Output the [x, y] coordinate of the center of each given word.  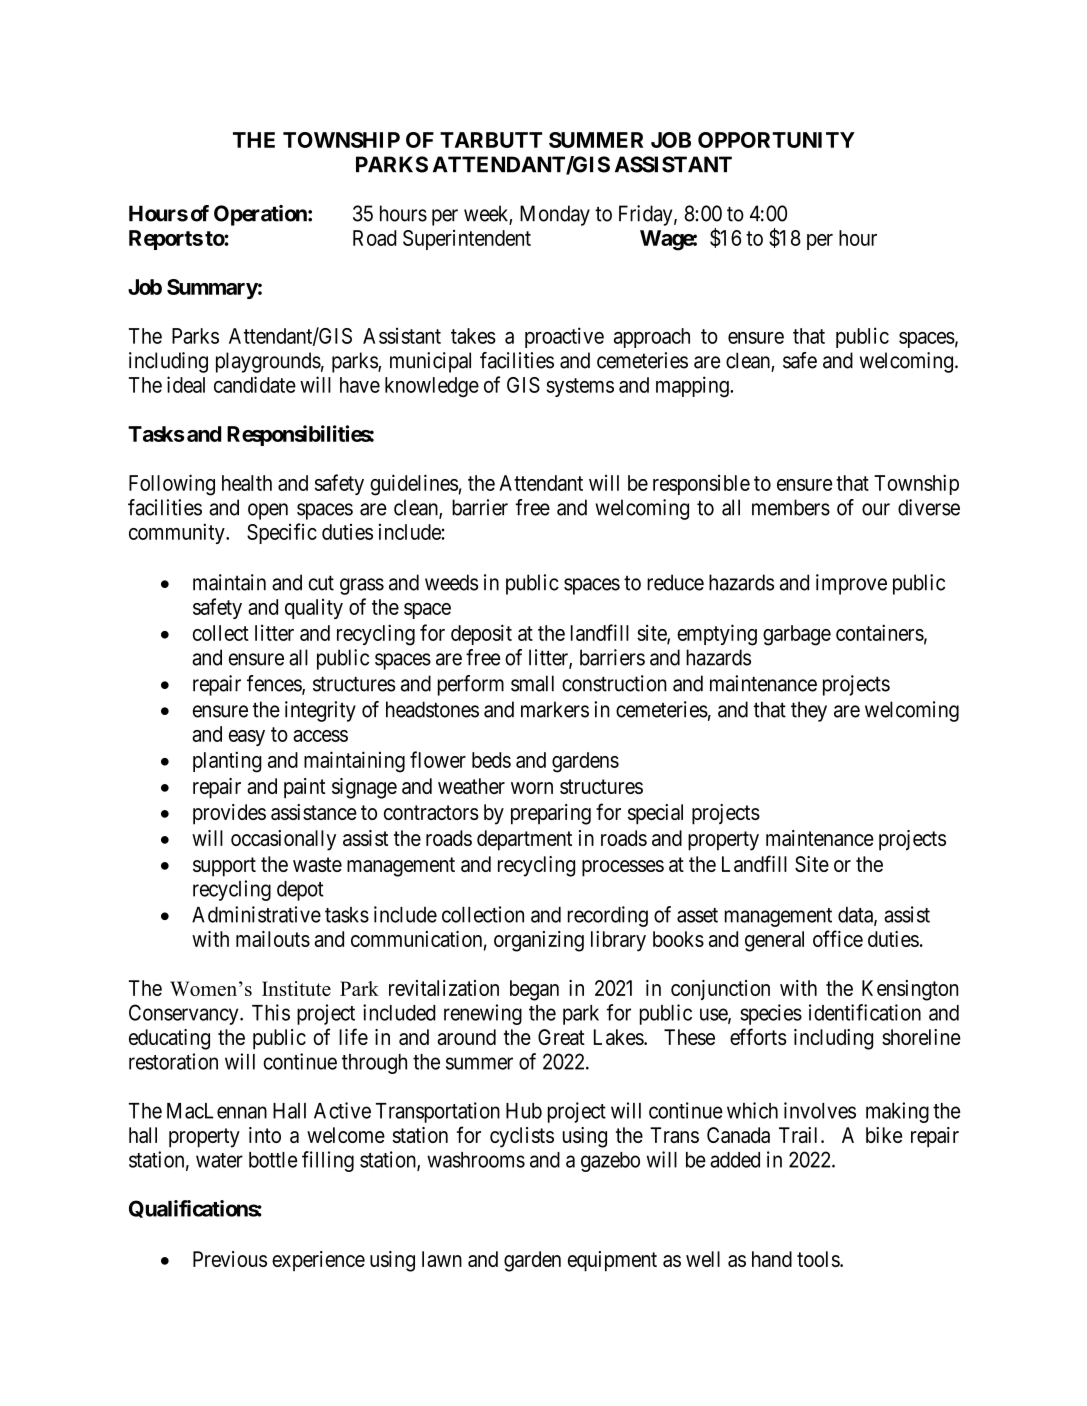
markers [555, 709]
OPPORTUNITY [776, 140]
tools [819, 1259]
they [809, 711]
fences [275, 684]
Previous [230, 1259]
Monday [555, 215]
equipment [612, 1261]
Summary [212, 289]
